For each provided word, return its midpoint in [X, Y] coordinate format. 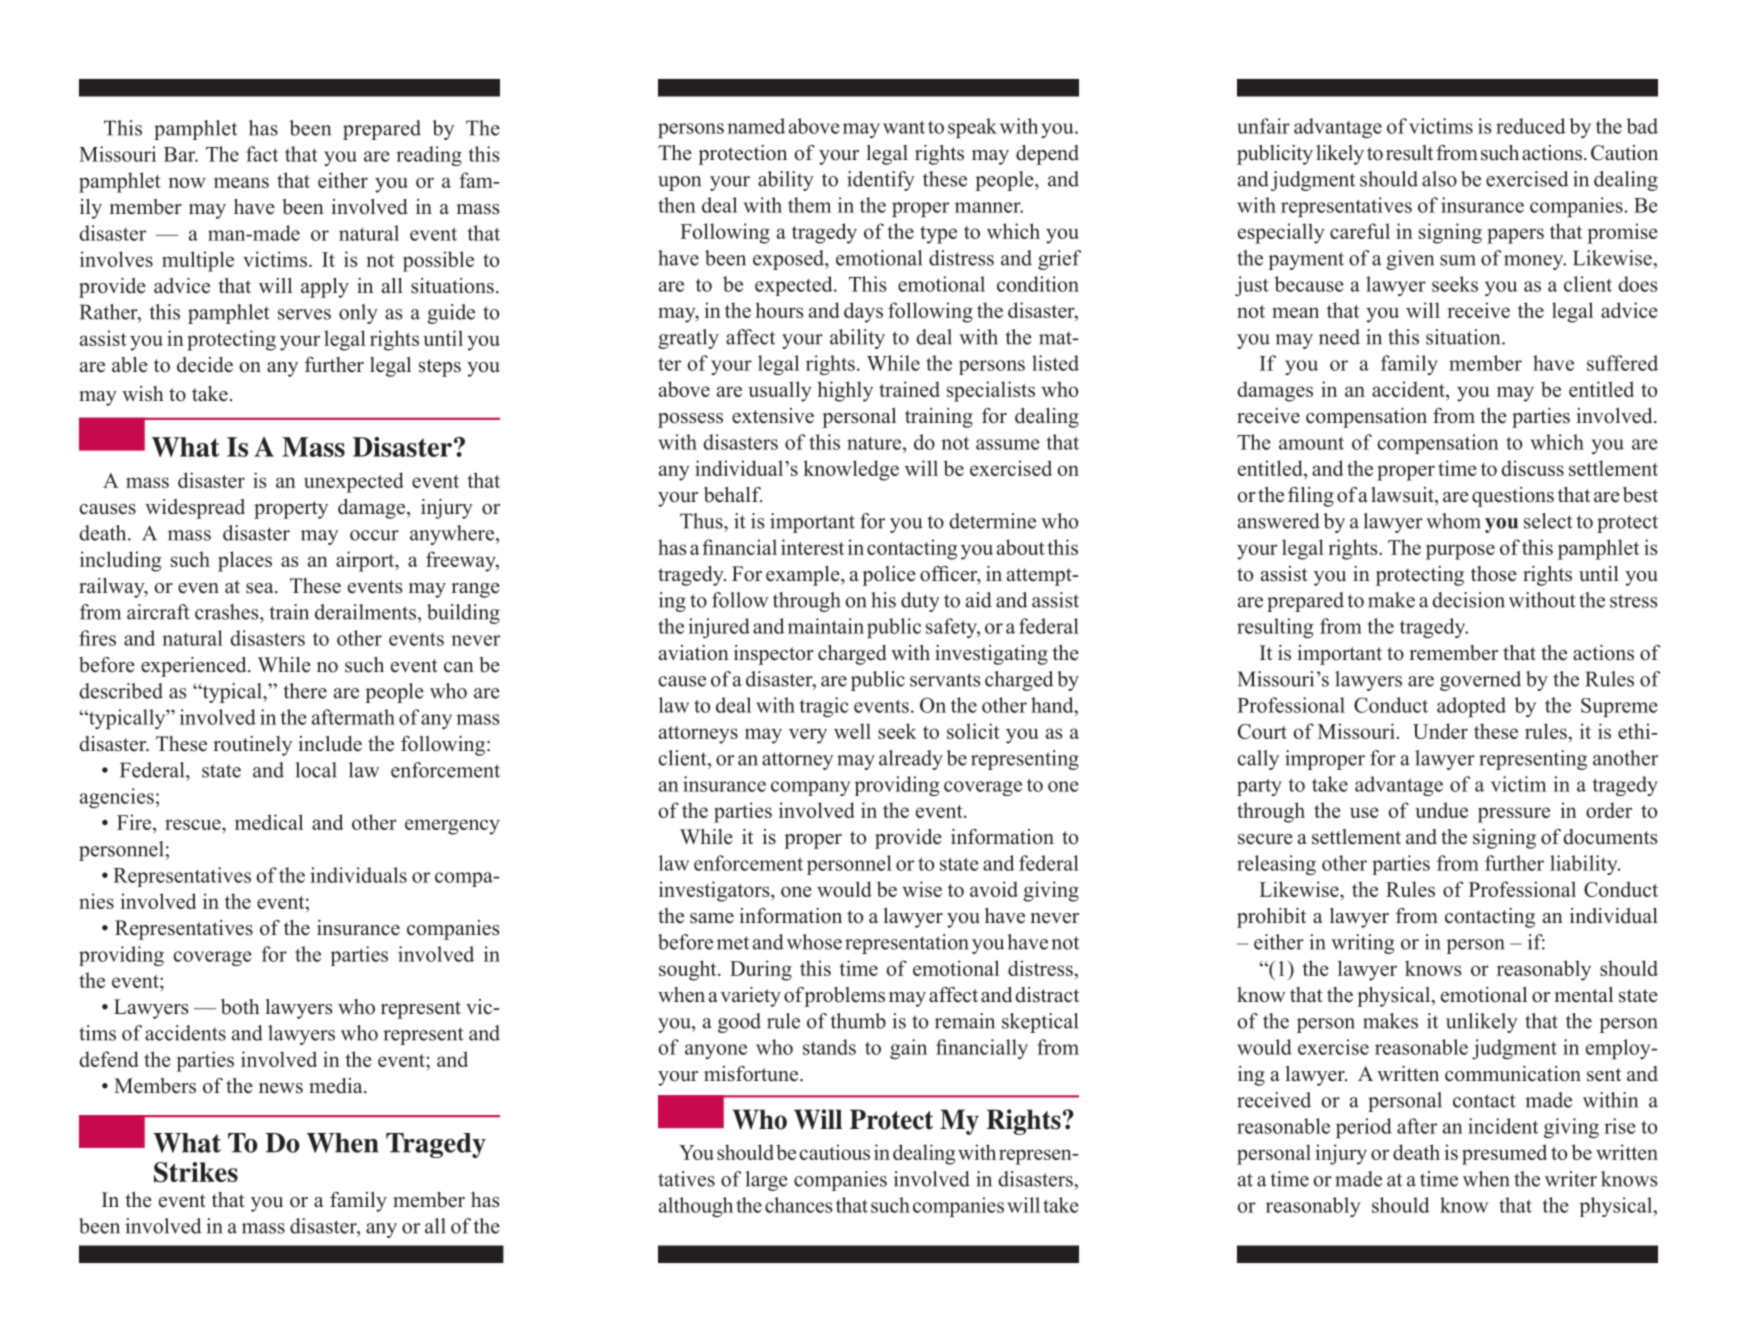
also [1439, 179]
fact [262, 154]
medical [269, 822]
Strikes [196, 1172]
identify [881, 181]
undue [1441, 810]
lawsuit [1403, 495]
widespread [195, 509]
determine [992, 521]
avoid [994, 889]
